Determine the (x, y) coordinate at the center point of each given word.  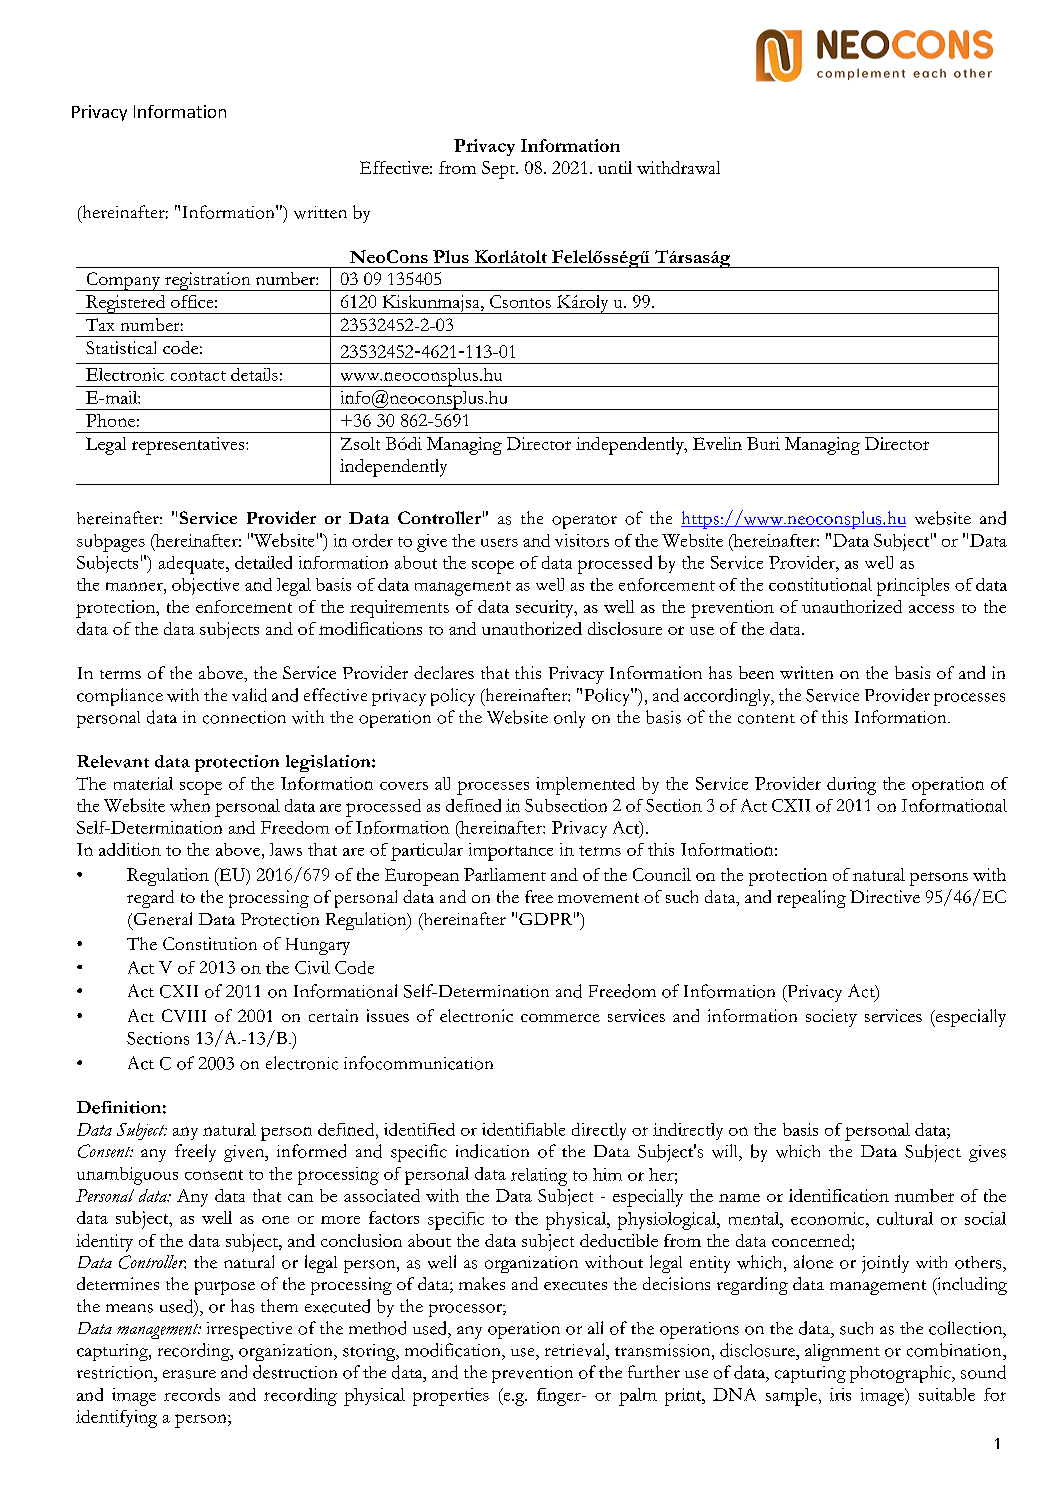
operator (584, 522)
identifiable (523, 1129)
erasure (189, 1374)
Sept (499, 170)
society (831, 1018)
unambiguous (127, 1176)
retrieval (576, 1350)
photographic (901, 1374)
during (851, 786)
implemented (585, 786)
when (190, 805)
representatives (189, 446)
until (615, 167)
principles (913, 587)
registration (208, 281)
